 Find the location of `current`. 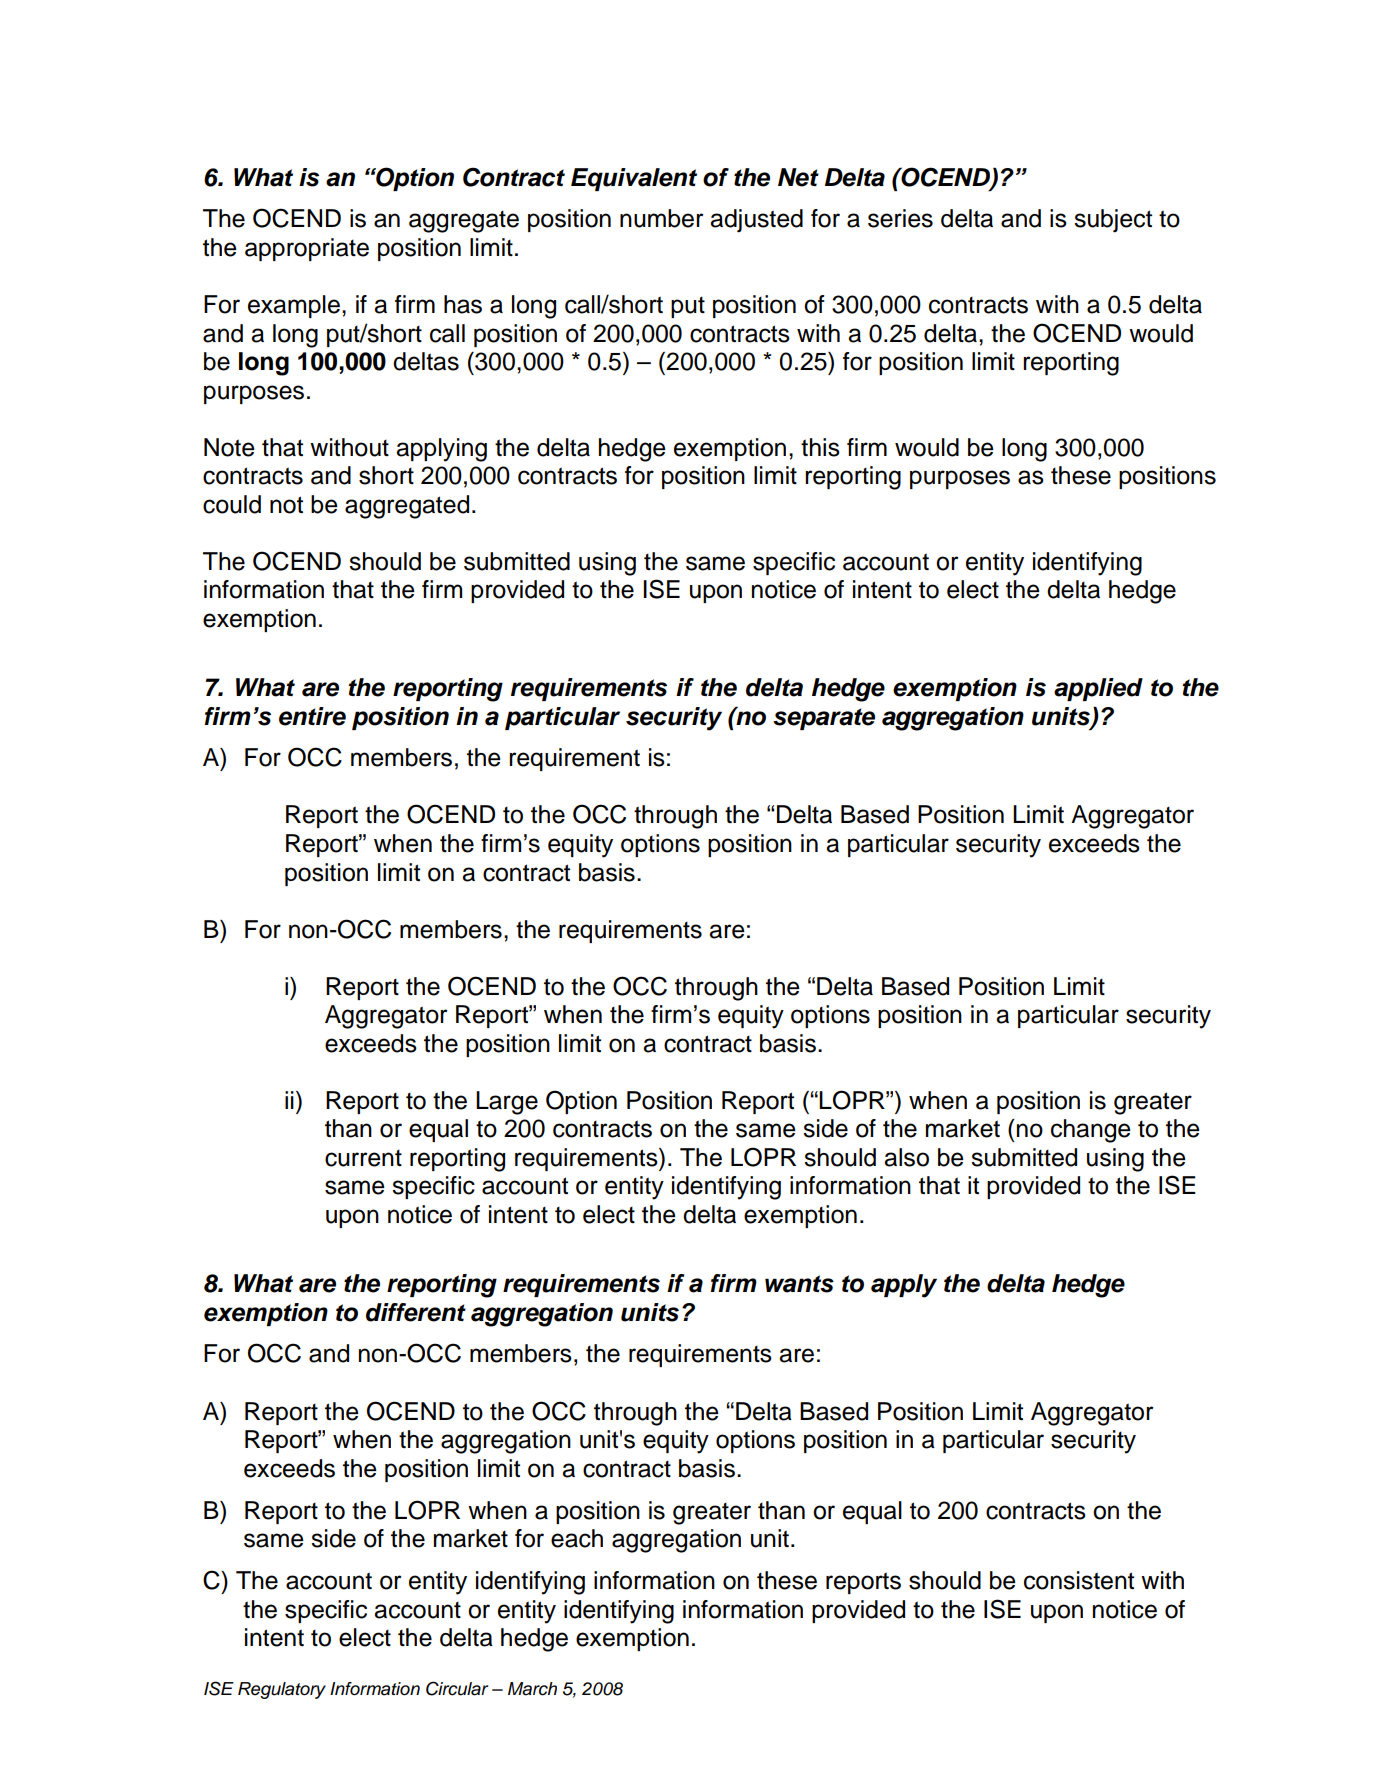

current is located at coordinates (363, 1158).
